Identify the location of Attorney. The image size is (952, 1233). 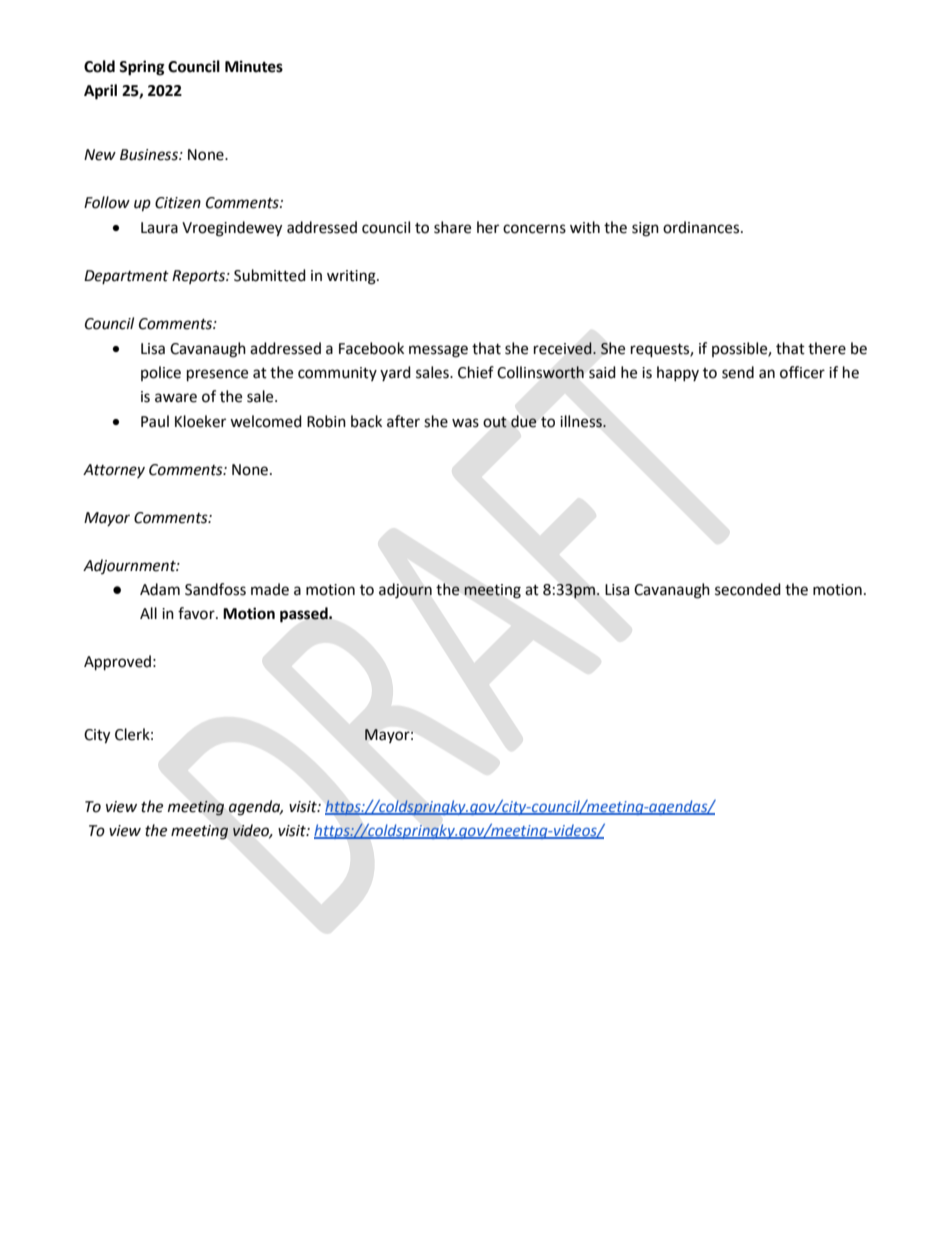
(114, 471).
